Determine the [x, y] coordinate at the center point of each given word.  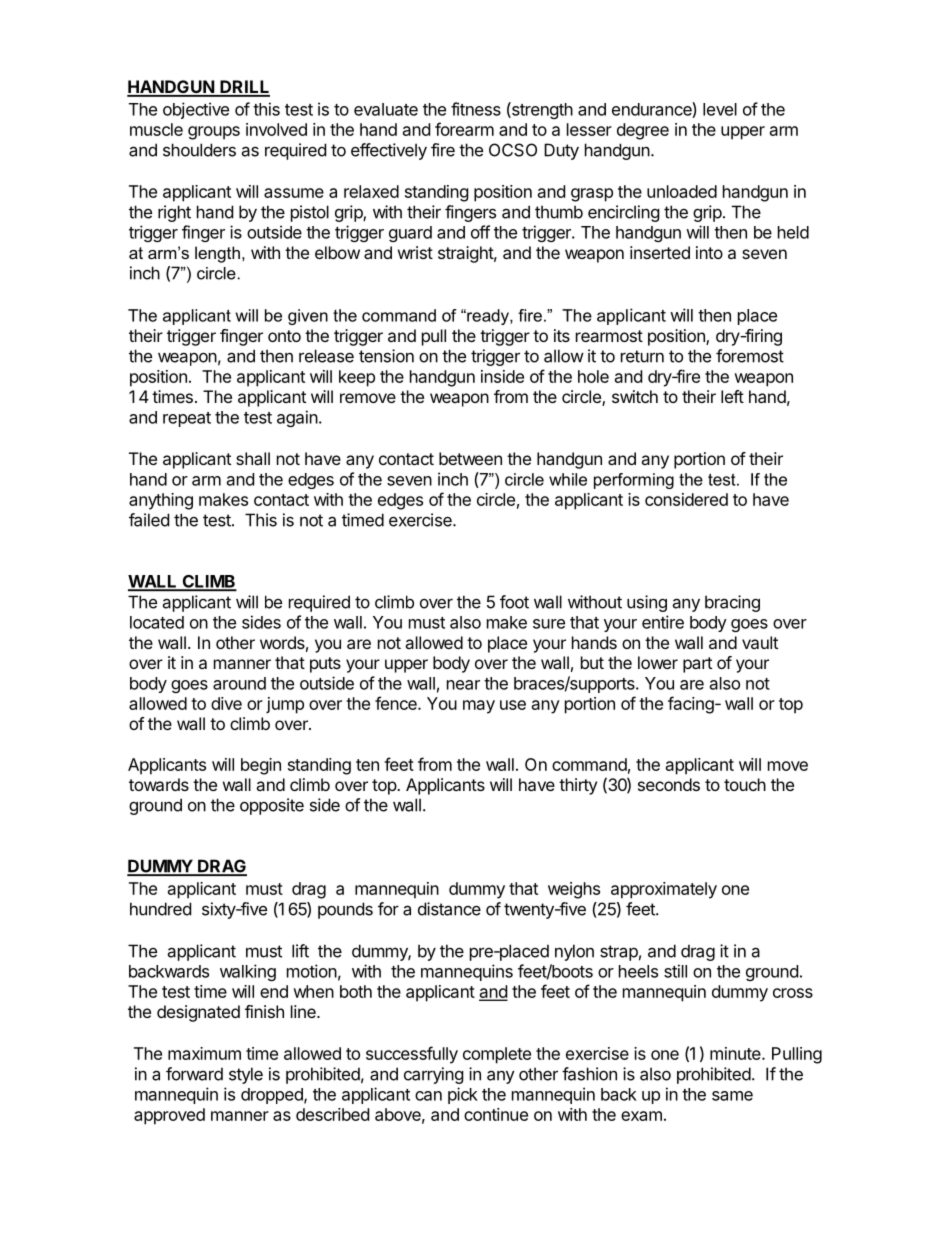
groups [214, 133]
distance [449, 909]
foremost [750, 356]
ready [488, 317]
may [479, 707]
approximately [664, 890]
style [246, 1075]
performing [634, 481]
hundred [160, 909]
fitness [476, 109]
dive [226, 703]
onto [284, 336]
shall [253, 458]
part [697, 665]
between [470, 458]
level [720, 109]
